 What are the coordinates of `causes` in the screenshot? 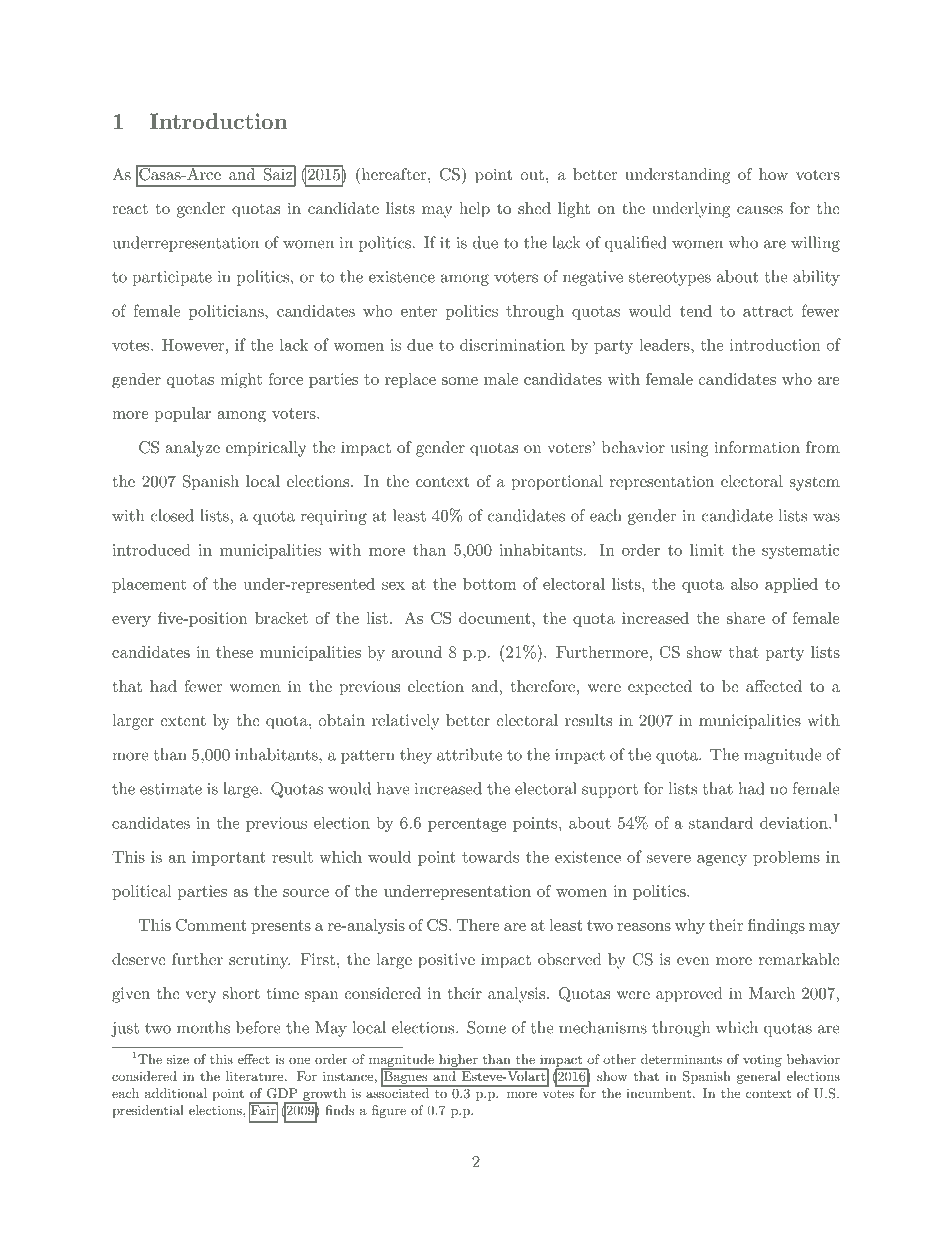 It's located at (760, 210).
